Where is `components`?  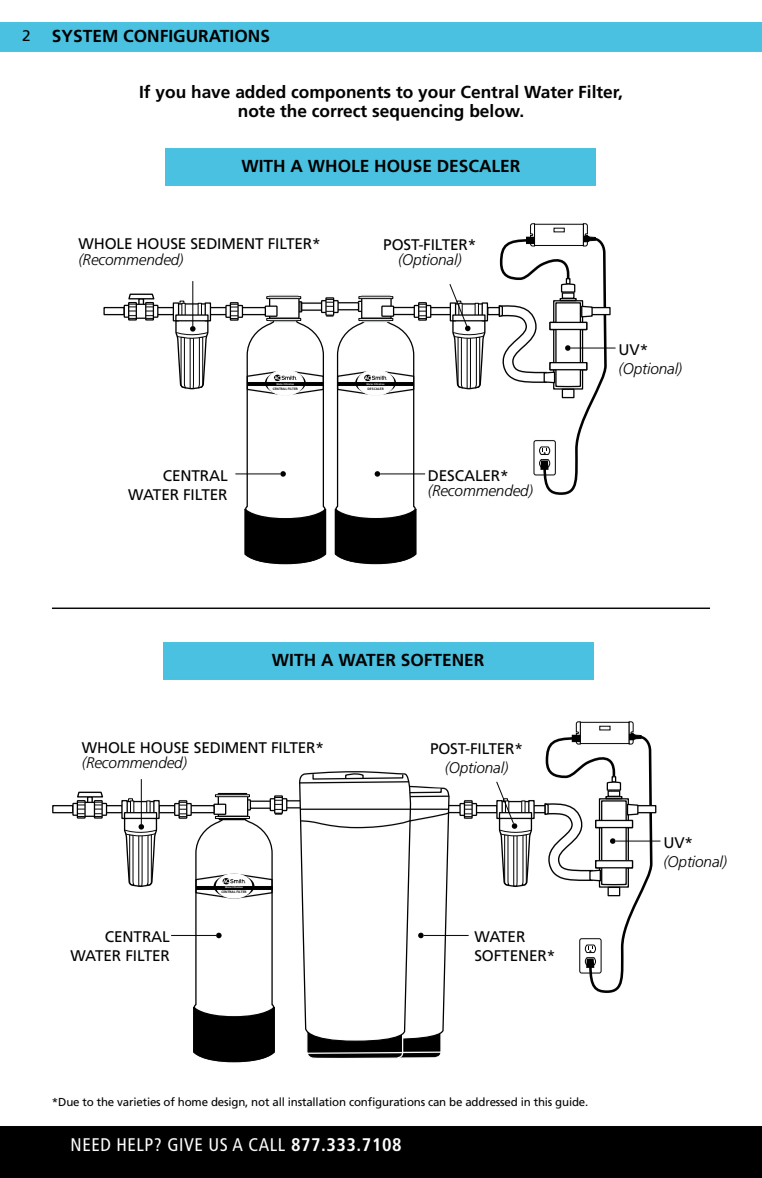 components is located at coordinates (341, 94).
